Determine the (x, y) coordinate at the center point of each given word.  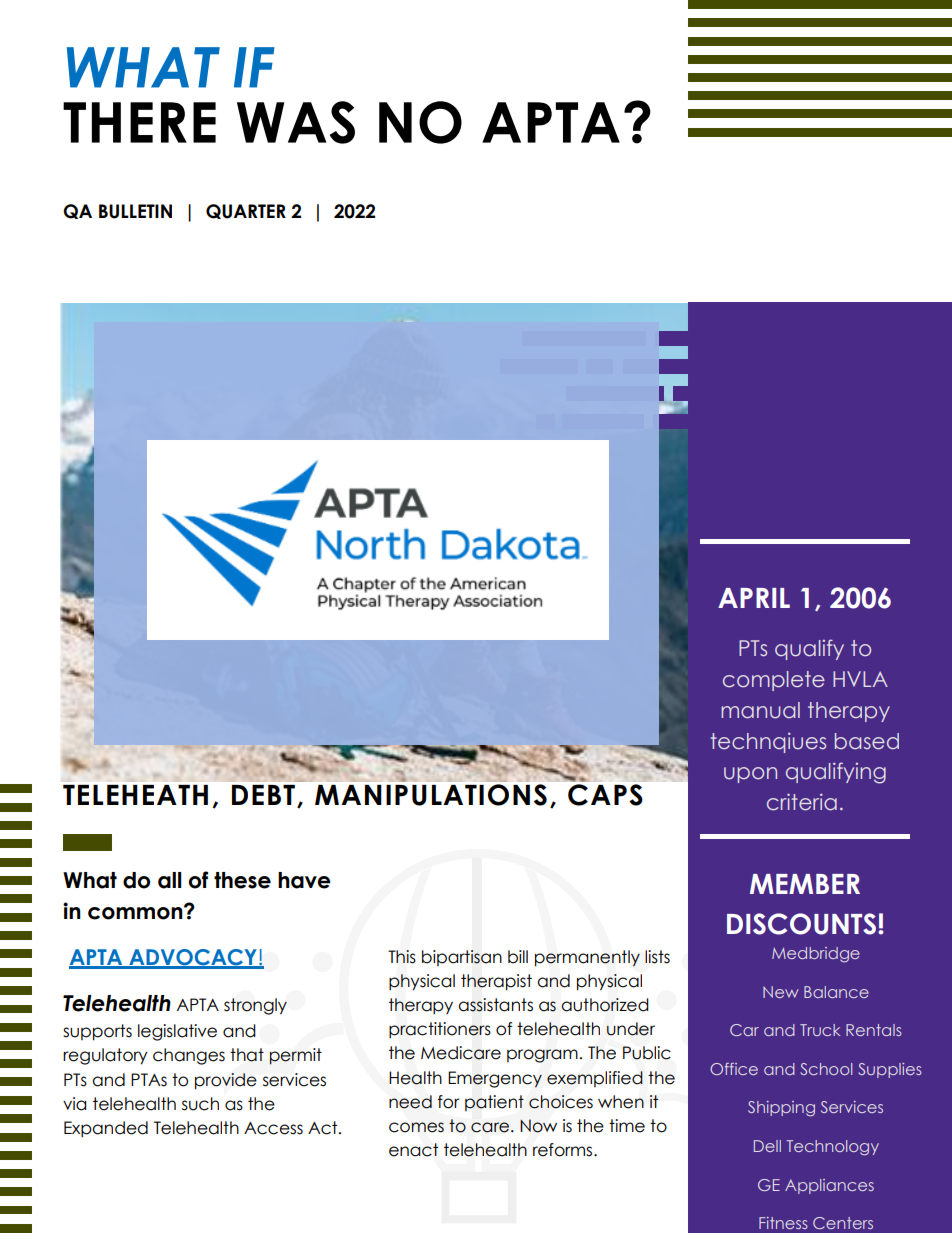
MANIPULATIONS (431, 795)
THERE (139, 122)
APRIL (754, 598)
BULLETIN (135, 211)
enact (413, 1150)
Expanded (106, 1129)
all (170, 880)
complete (774, 681)
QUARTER (246, 211)
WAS (296, 122)
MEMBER (805, 884)
